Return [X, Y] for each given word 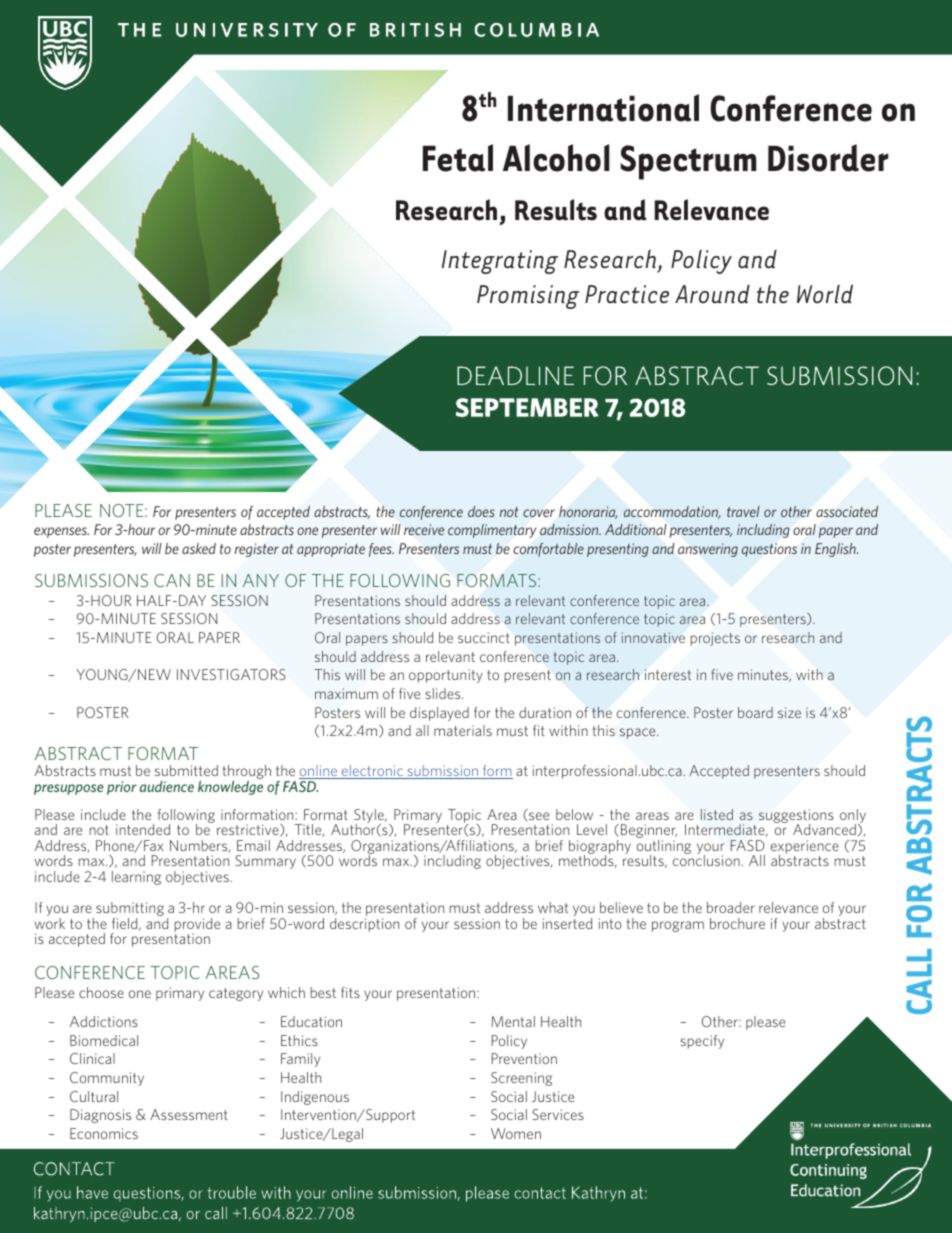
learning [136, 878]
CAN [172, 580]
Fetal [458, 158]
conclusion [707, 859]
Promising [528, 297]
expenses [61, 532]
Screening [521, 1079]
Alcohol [556, 158]
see [538, 817]
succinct [484, 637]
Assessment [189, 1114]
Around [712, 294]
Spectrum [689, 162]
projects [715, 639]
